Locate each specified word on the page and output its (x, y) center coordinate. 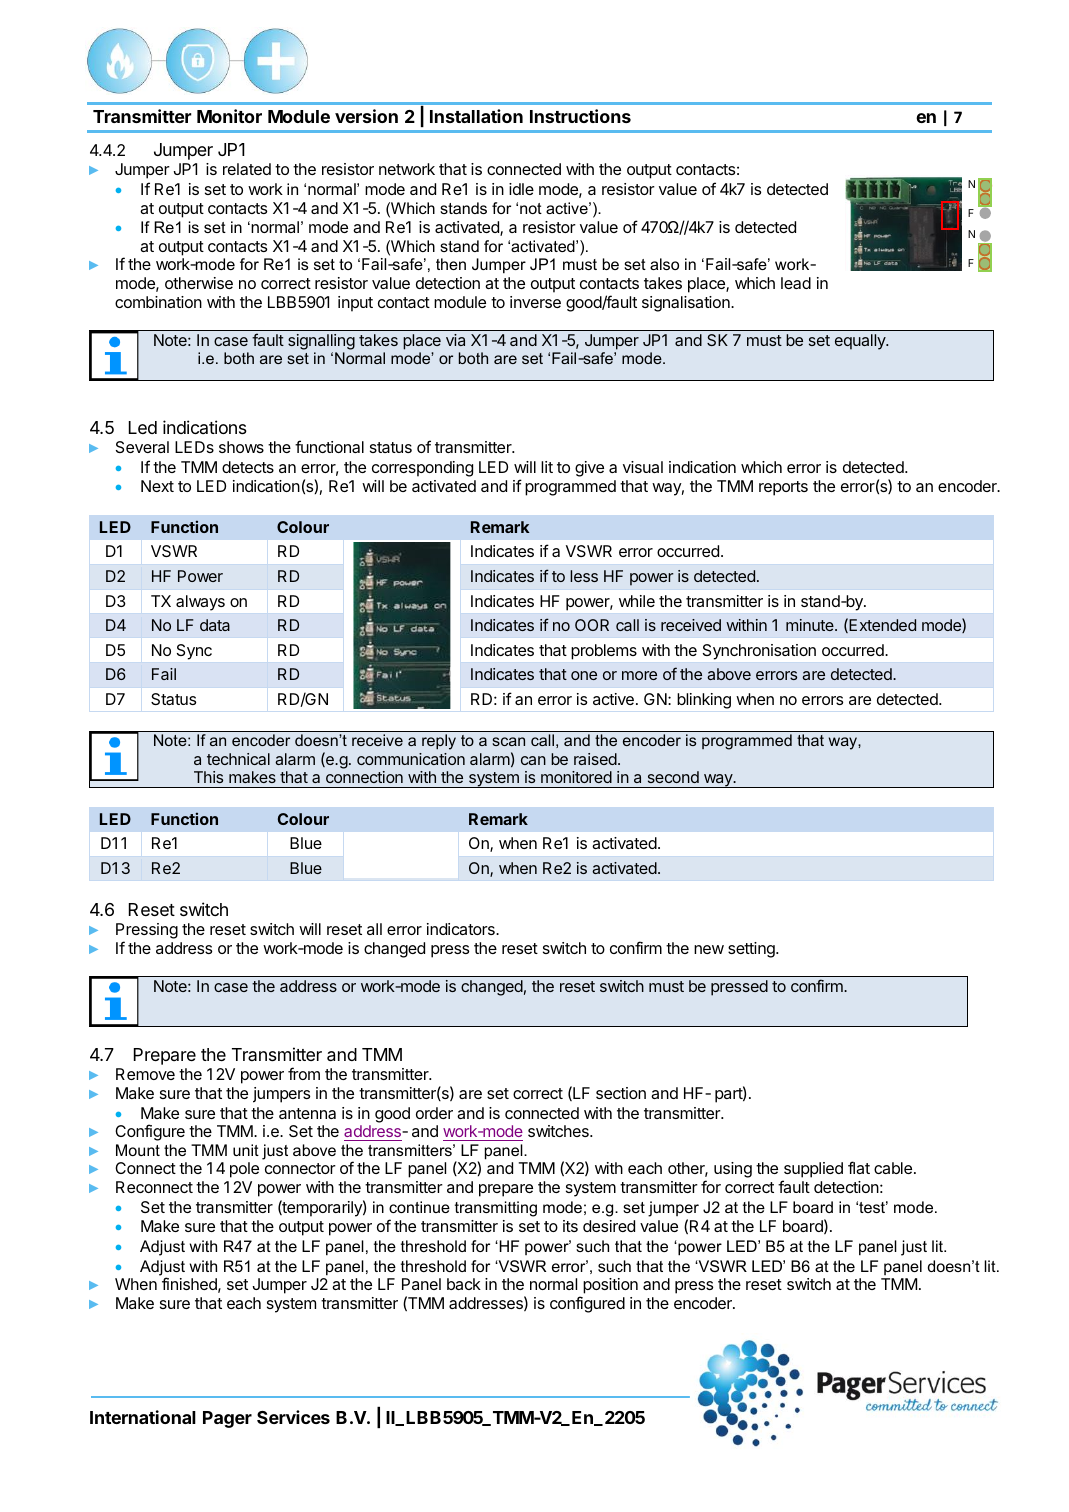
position (610, 1286)
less (584, 576)
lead (796, 283)
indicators (462, 929)
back (464, 1284)
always (200, 603)
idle (521, 189)
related (247, 169)
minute (811, 625)
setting (752, 950)
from (304, 1073)
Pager (227, 1419)
